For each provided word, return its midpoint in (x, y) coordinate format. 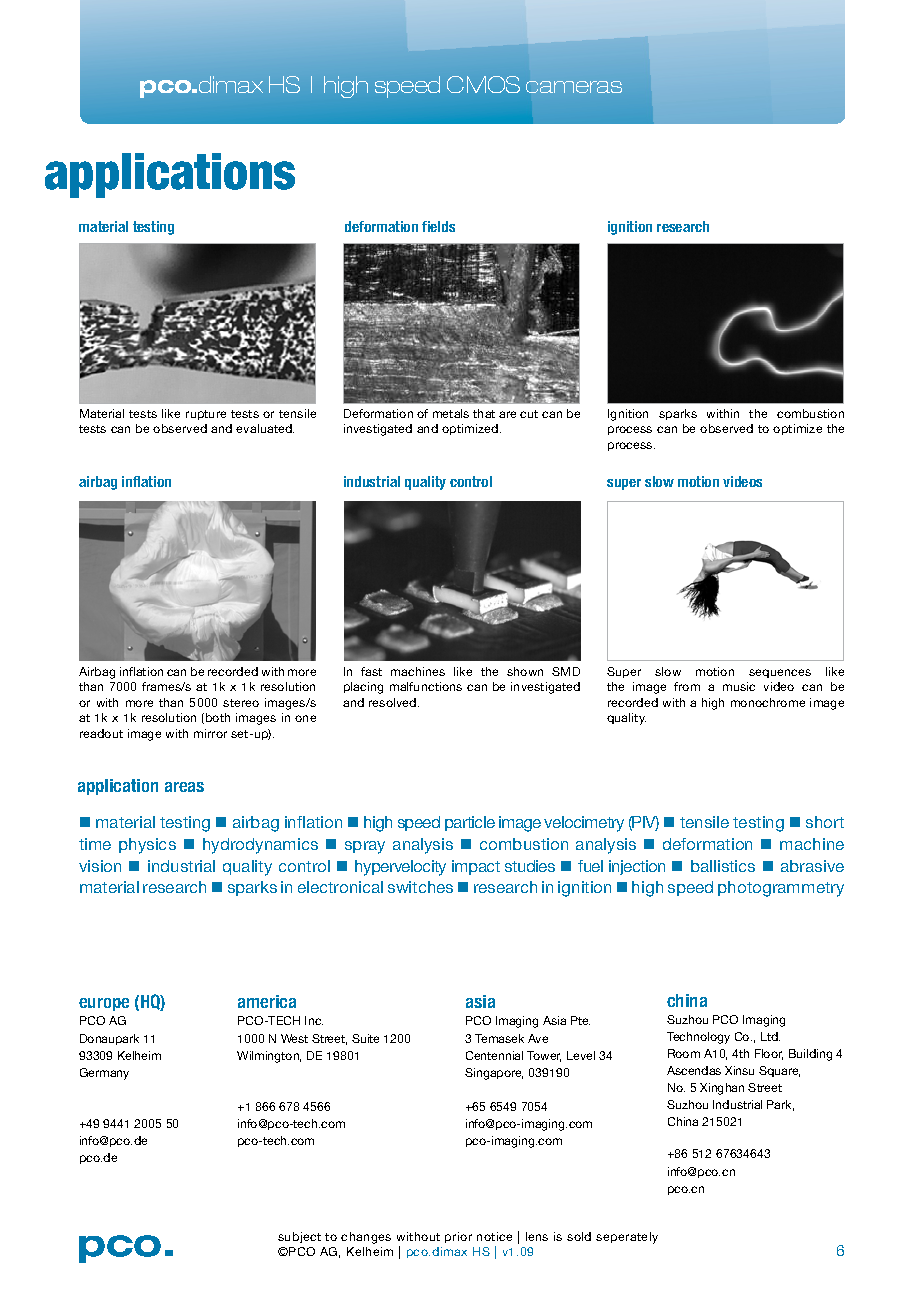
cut (529, 414)
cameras (574, 87)
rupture (206, 415)
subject (299, 1237)
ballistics (723, 866)
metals (451, 413)
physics (147, 846)
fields (438, 226)
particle (470, 823)
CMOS (483, 84)
